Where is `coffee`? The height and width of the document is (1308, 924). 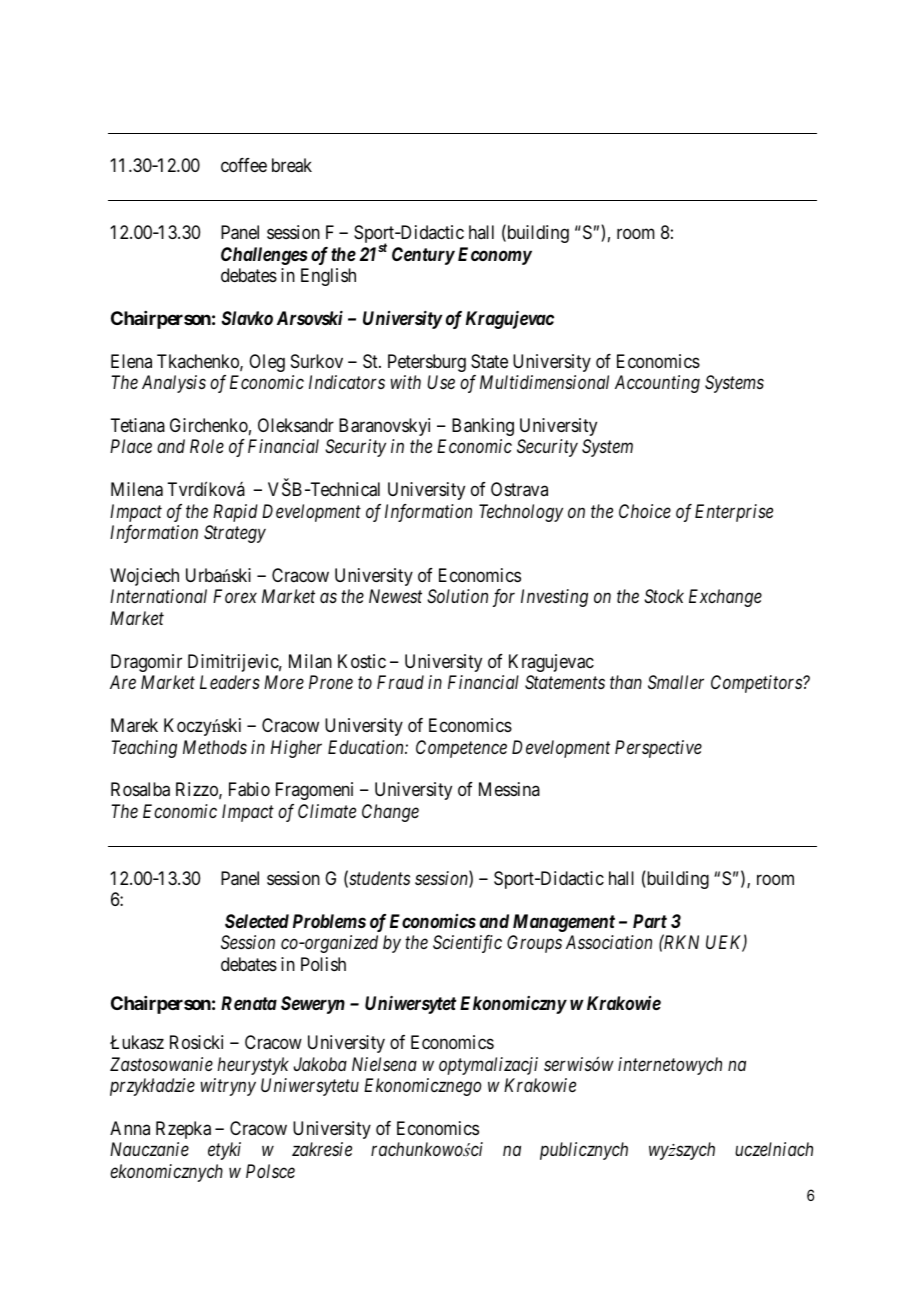 coffee is located at coordinates (244, 165).
